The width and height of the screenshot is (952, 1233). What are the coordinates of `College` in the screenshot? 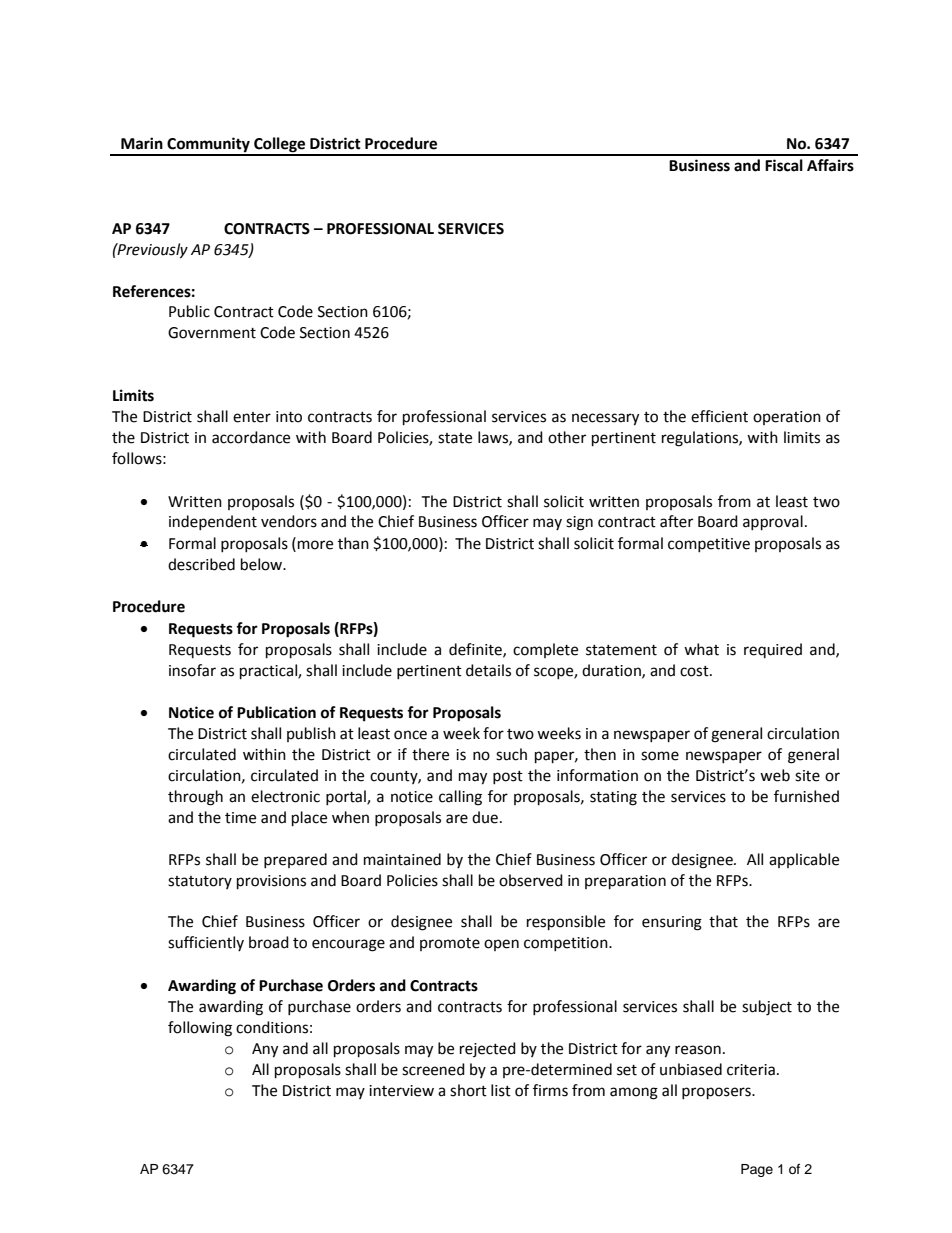 It's located at (280, 146).
